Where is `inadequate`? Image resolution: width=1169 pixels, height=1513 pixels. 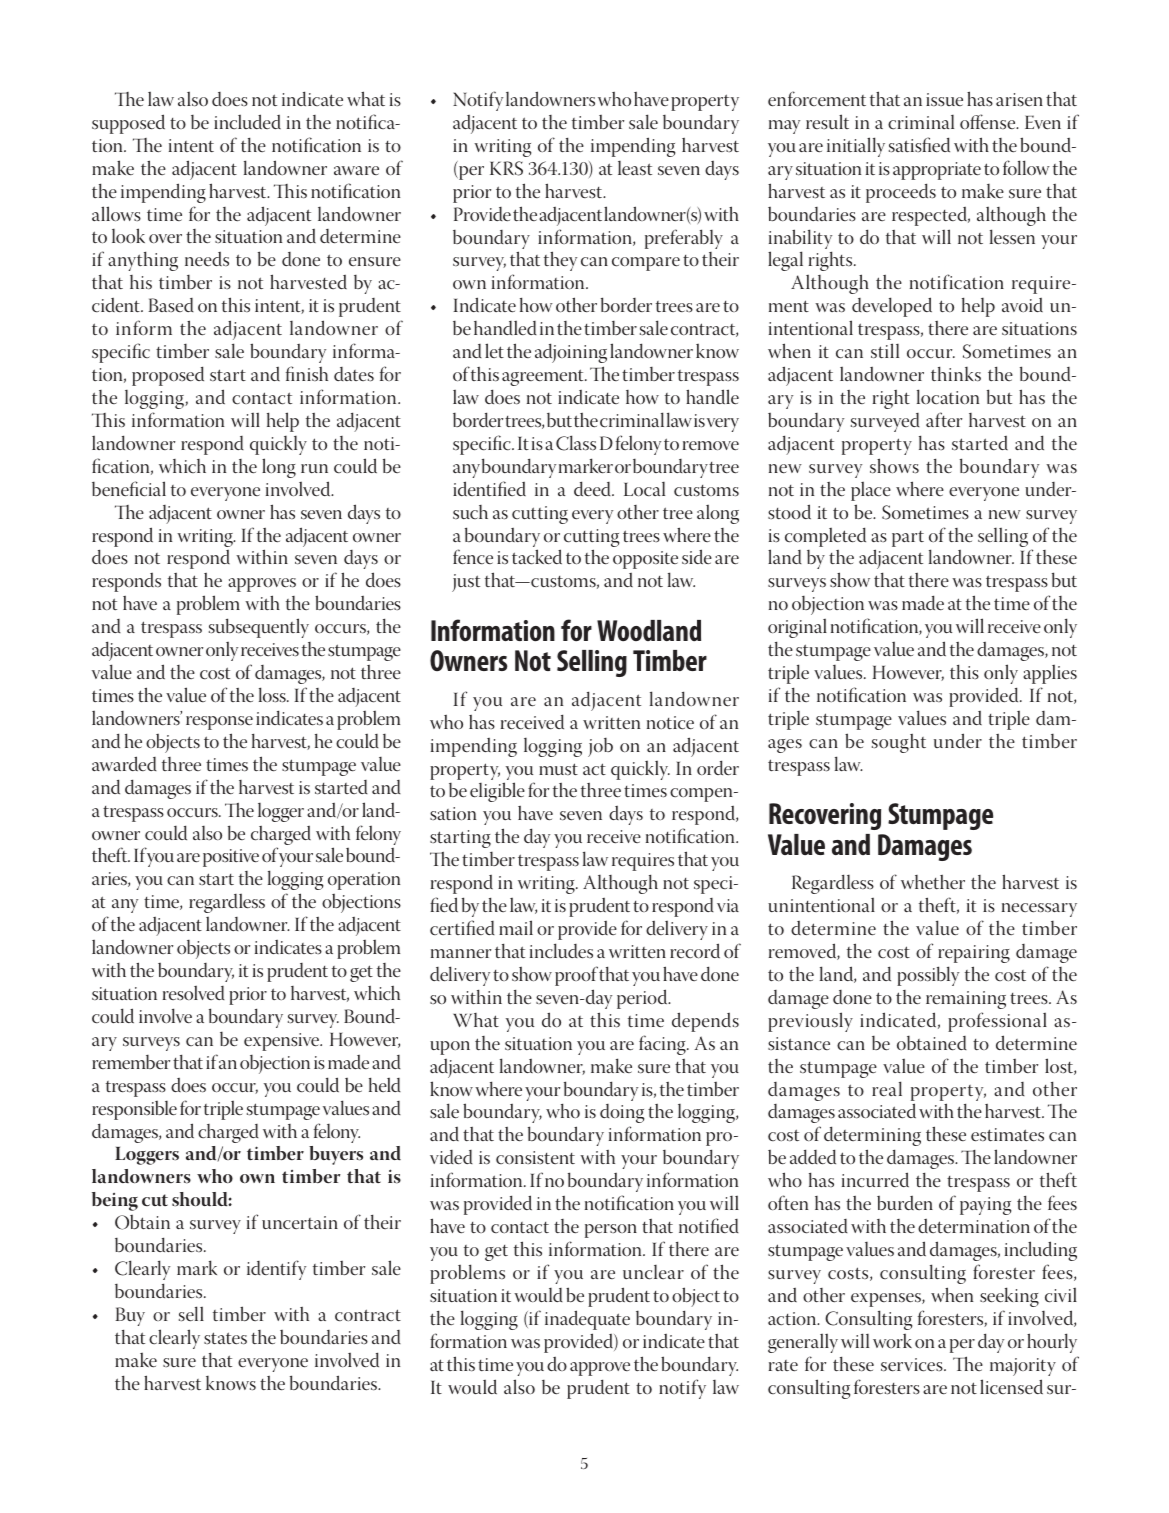
inadequate is located at coordinates (587, 1320).
